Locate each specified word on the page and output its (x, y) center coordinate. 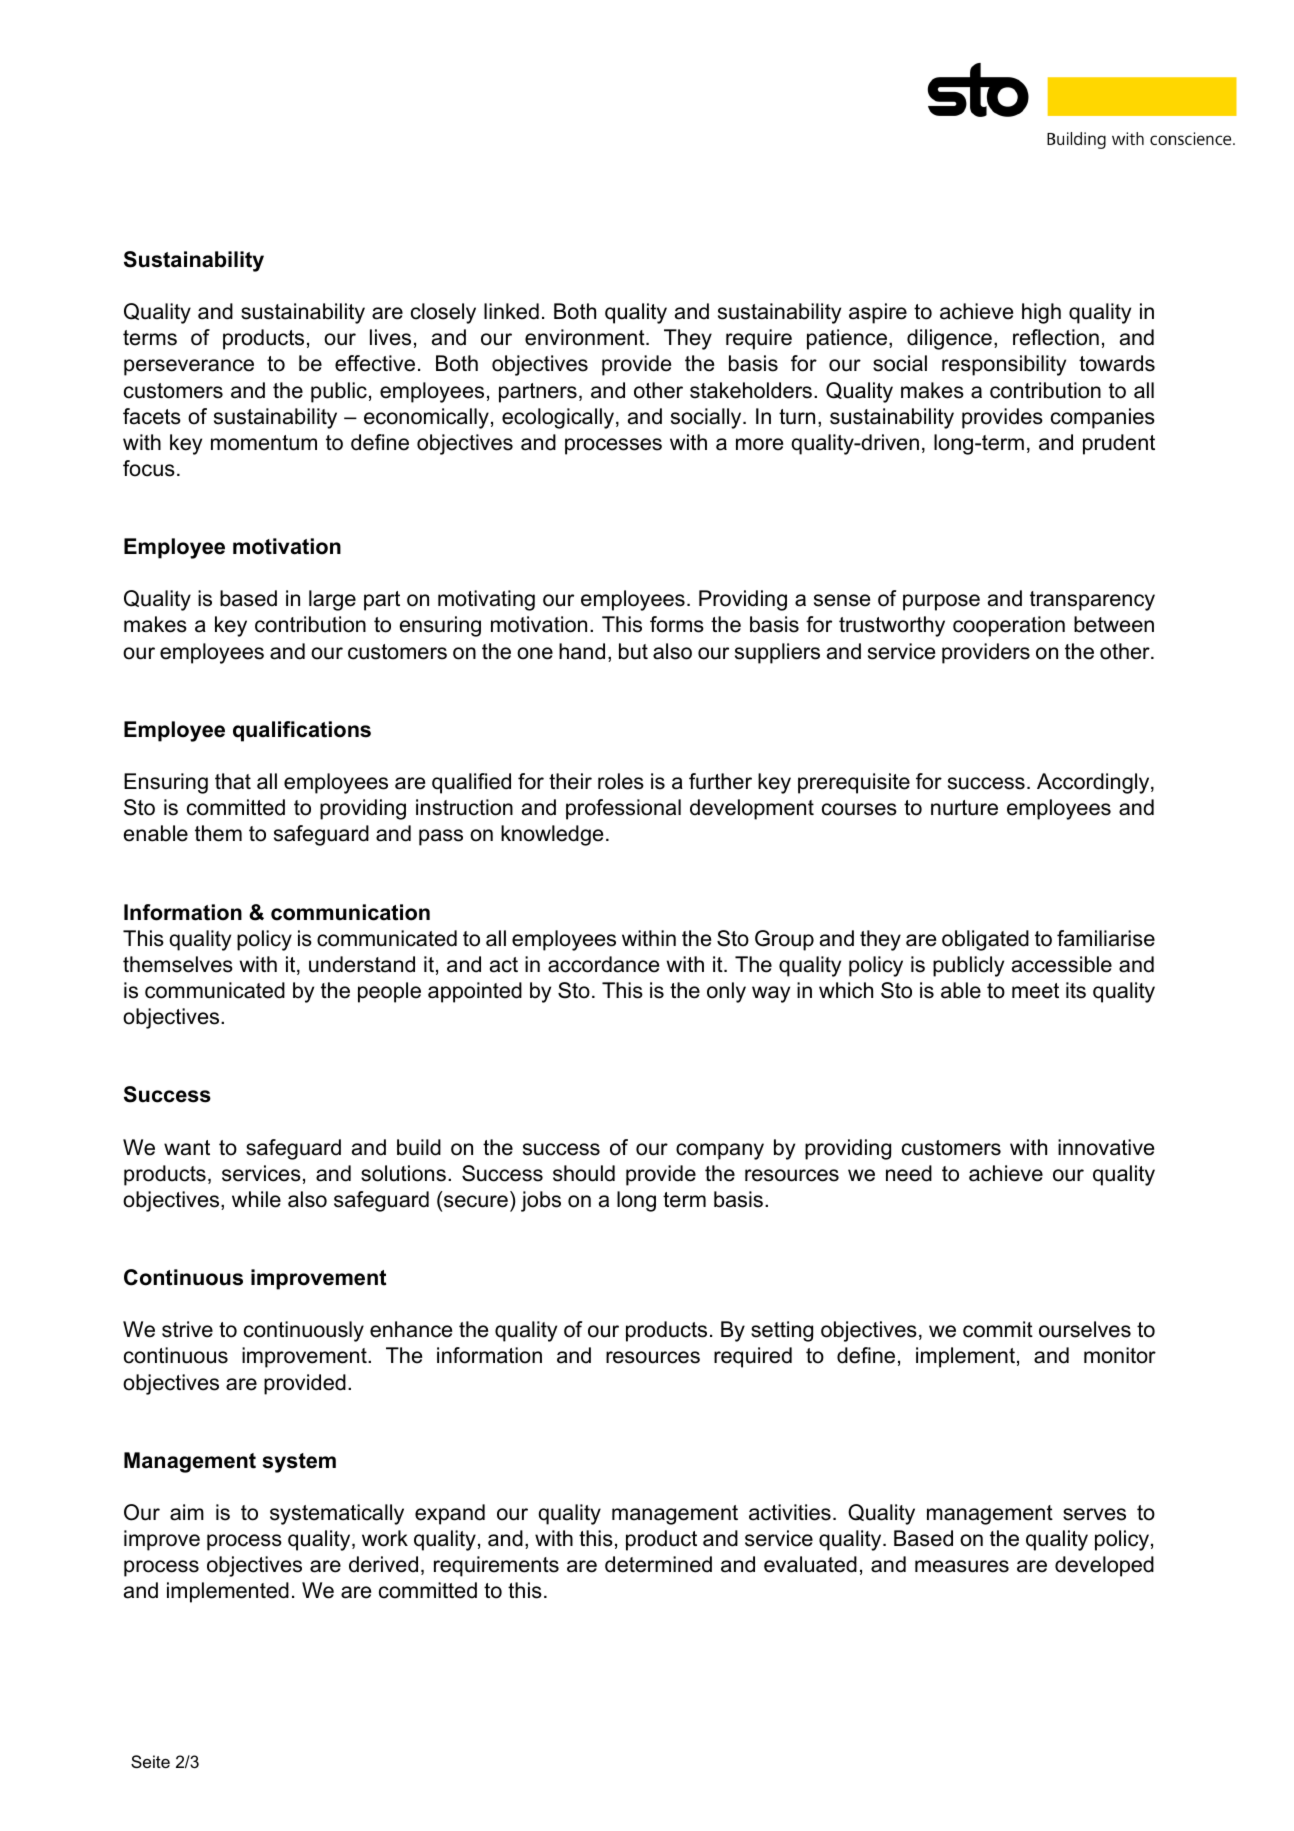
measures (962, 1566)
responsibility (1004, 365)
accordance (603, 964)
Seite (150, 1761)
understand (362, 964)
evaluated (810, 1564)
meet (1035, 991)
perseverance (189, 367)
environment (586, 337)
